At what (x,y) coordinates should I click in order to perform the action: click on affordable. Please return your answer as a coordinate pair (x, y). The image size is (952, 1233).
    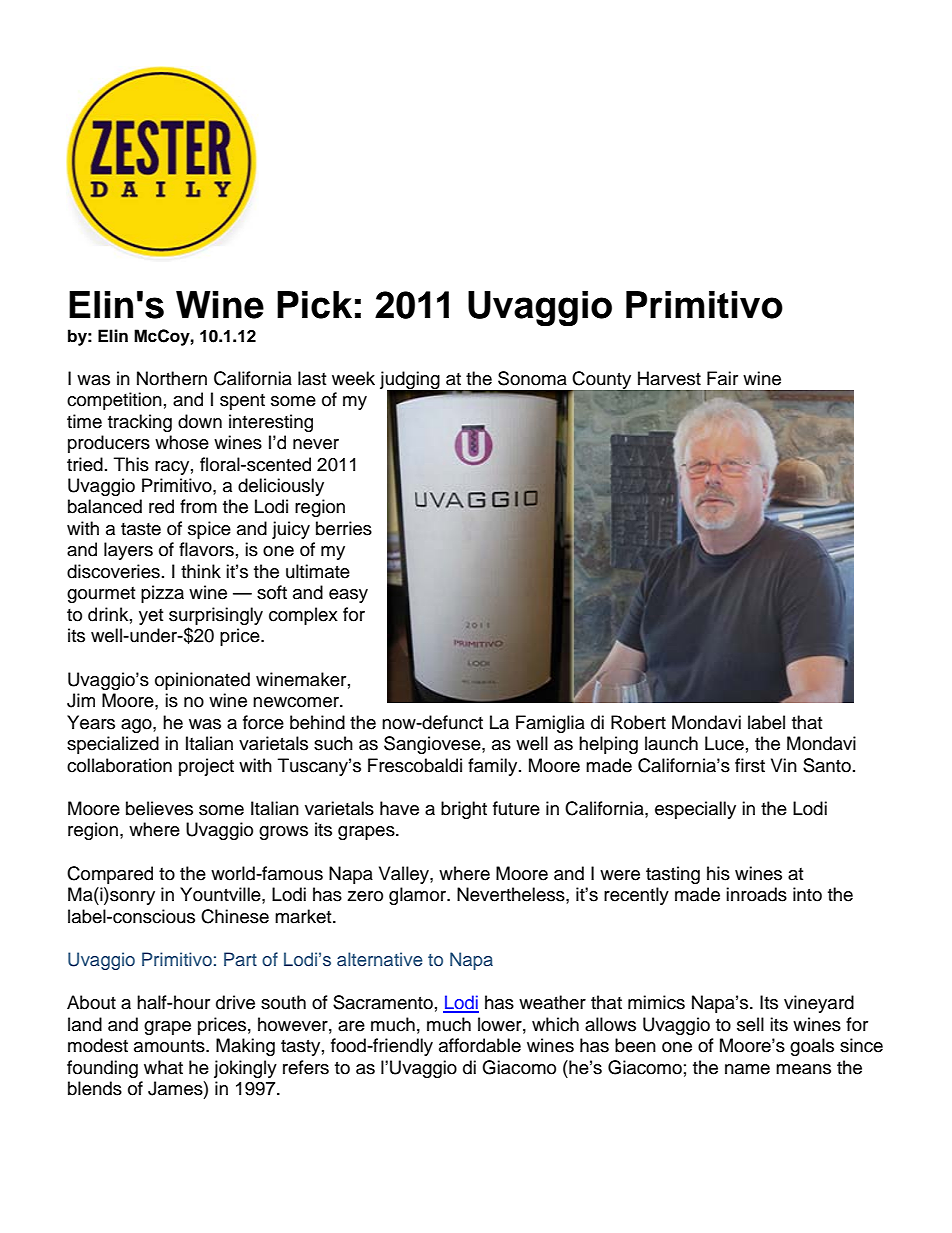
    Looking at the image, I should click on (480, 1045).
